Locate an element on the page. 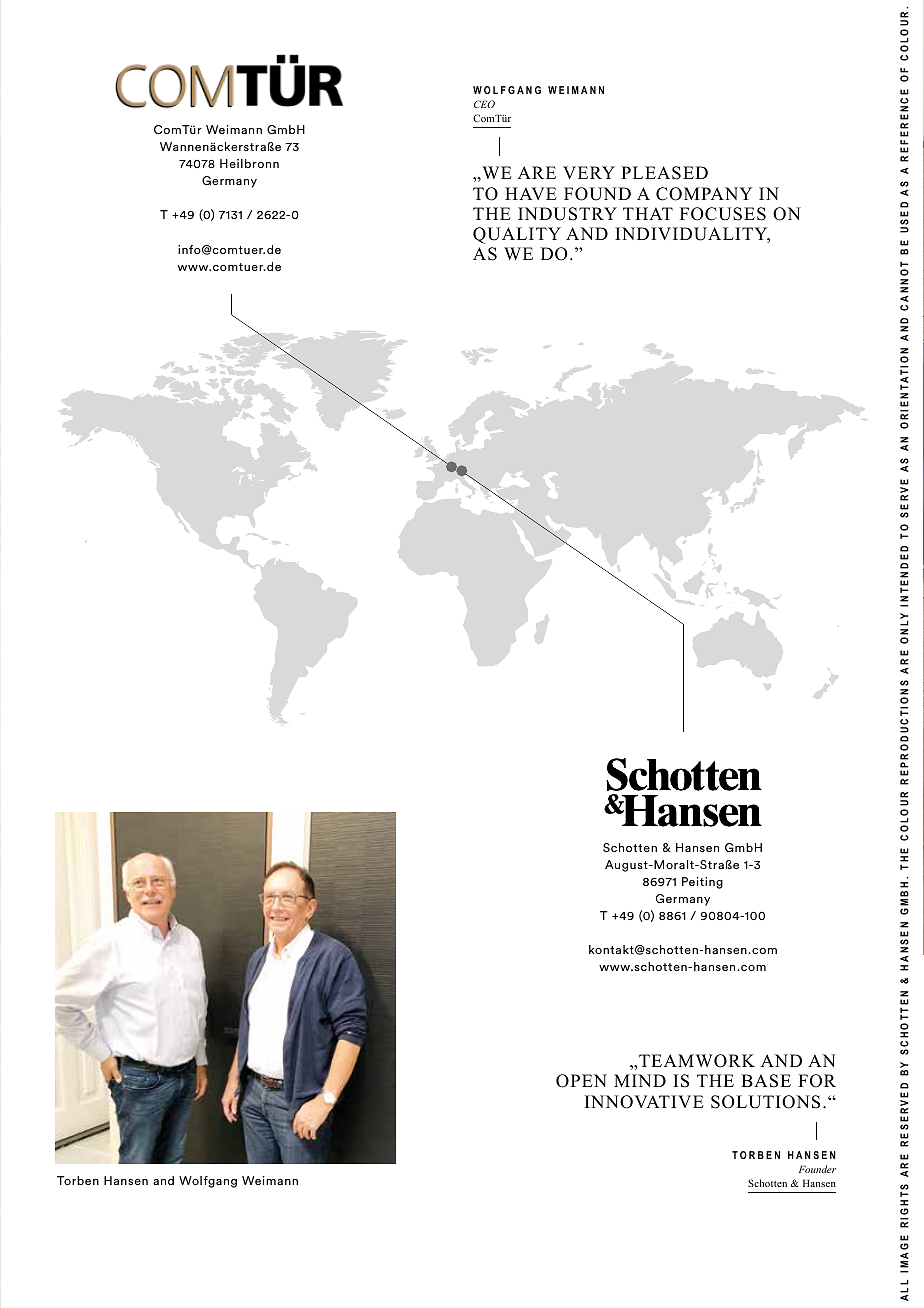 The height and width of the page is (1308, 924). COMPANY is located at coordinates (704, 194).
